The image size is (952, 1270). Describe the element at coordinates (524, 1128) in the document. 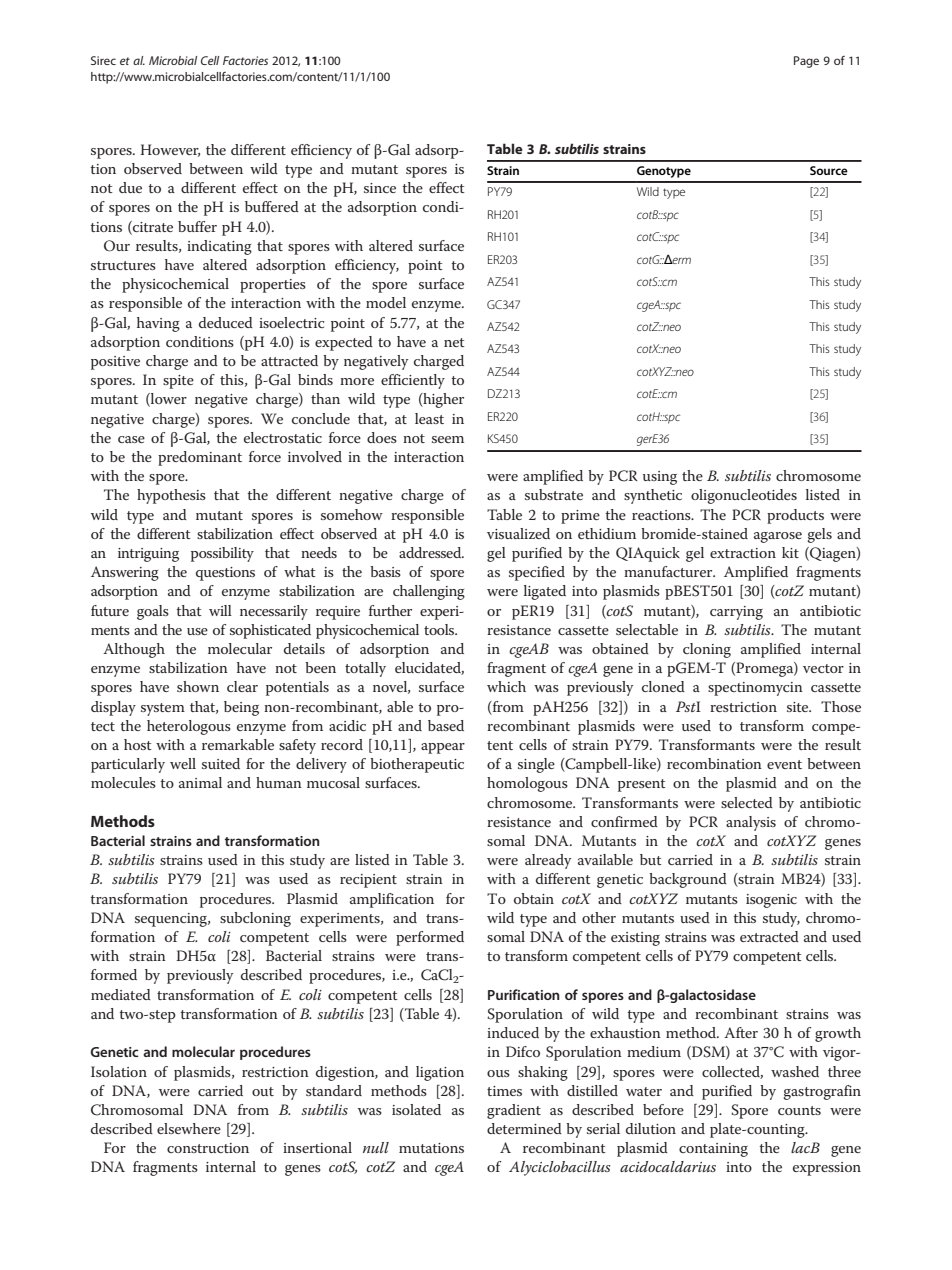

I see `determined` at that location.
